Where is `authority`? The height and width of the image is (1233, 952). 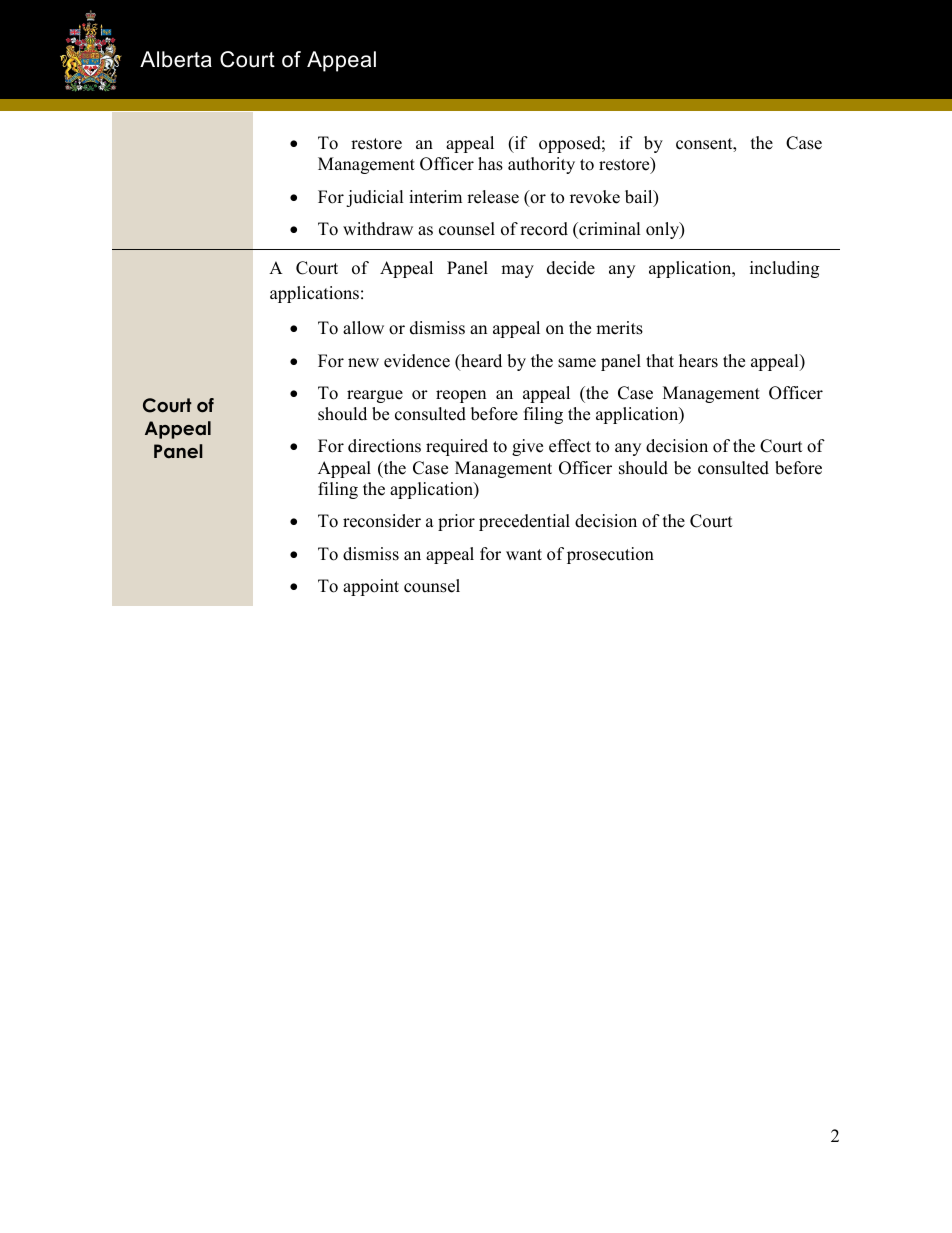 authority is located at coordinates (541, 165).
